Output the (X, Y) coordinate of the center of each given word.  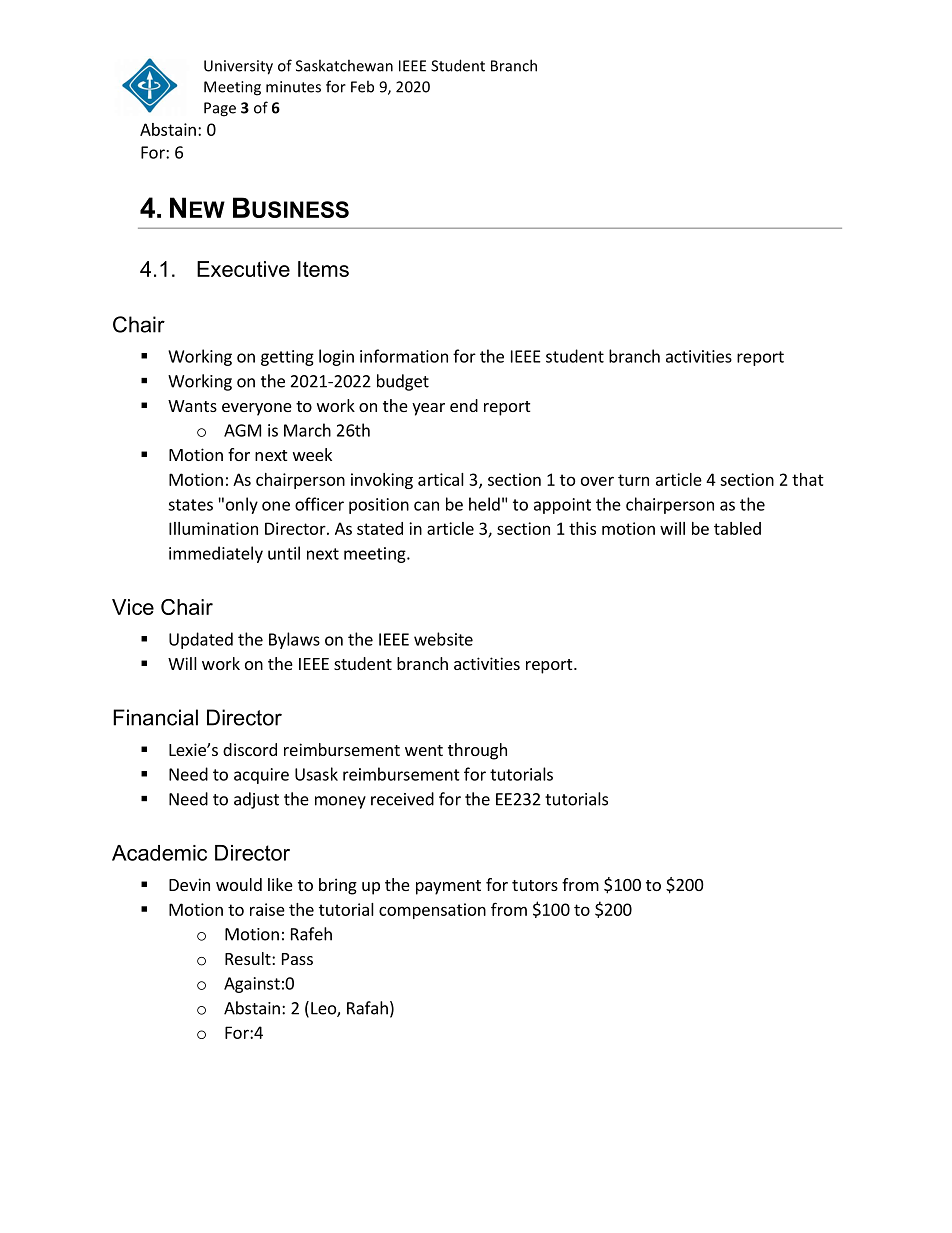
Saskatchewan (344, 65)
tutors (535, 885)
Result (249, 958)
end (464, 405)
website (443, 639)
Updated (201, 640)
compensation (432, 911)
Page (220, 109)
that (808, 479)
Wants (192, 406)
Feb (362, 86)
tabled (737, 528)
